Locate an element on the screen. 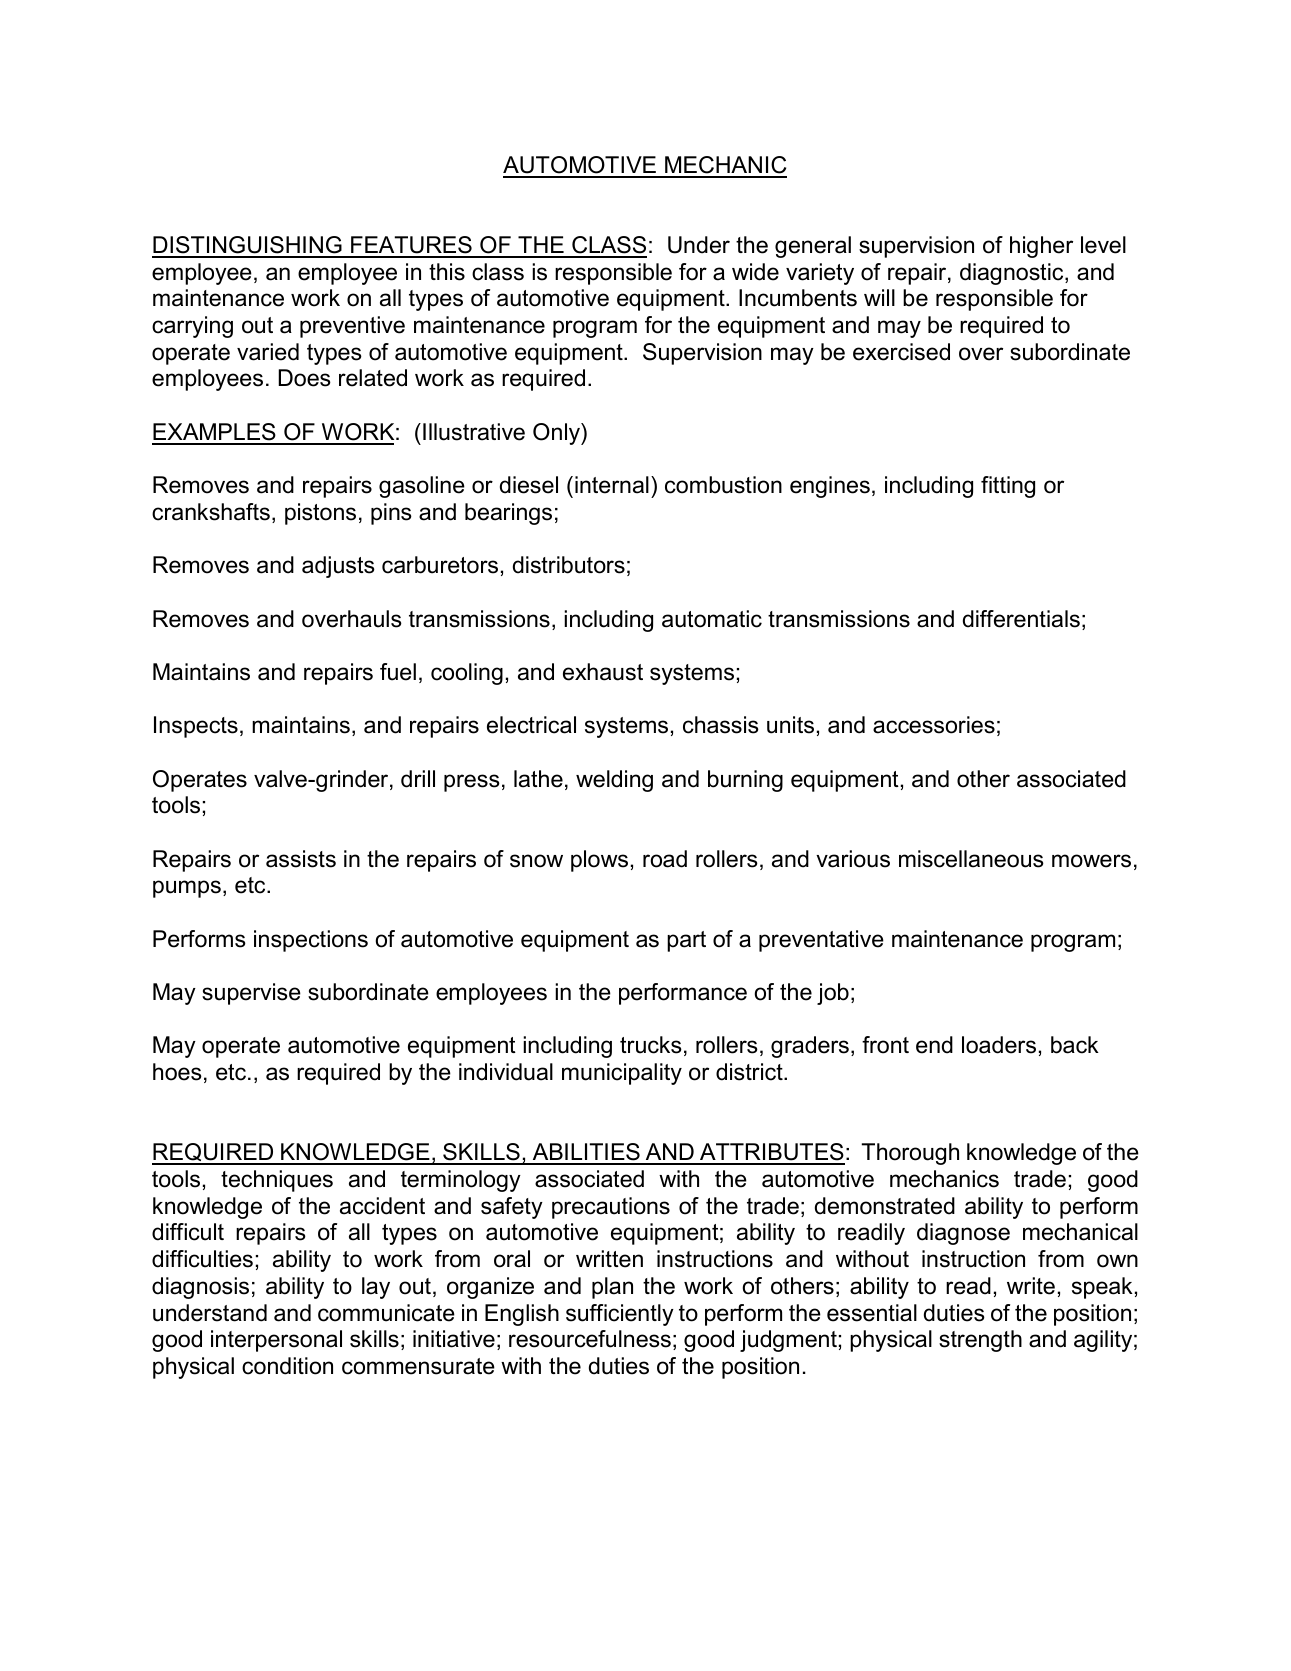  diagnostic is located at coordinates (1013, 274).
